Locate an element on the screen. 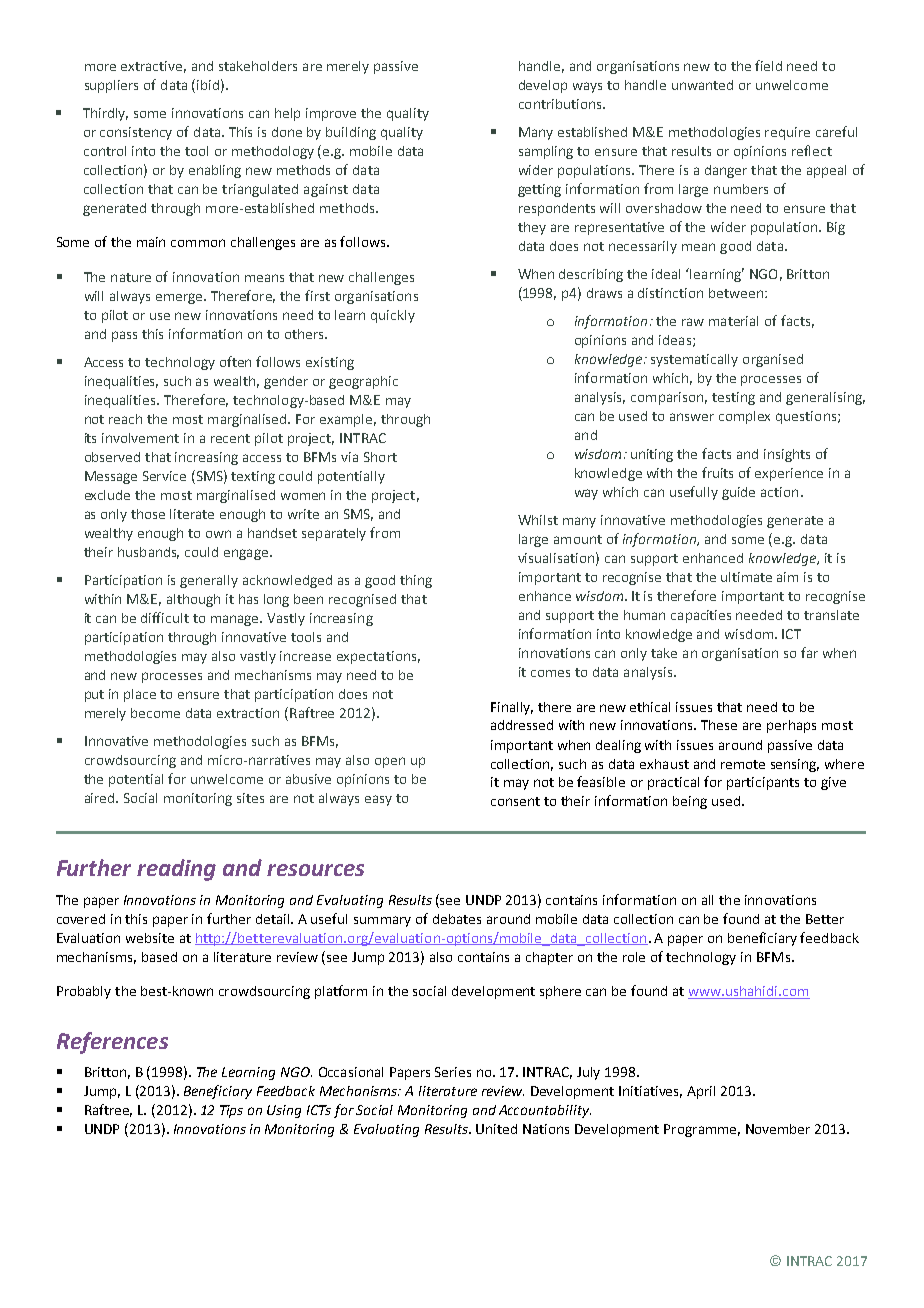 The width and height of the screenshot is (924, 1308). Tips is located at coordinates (231, 1111).
